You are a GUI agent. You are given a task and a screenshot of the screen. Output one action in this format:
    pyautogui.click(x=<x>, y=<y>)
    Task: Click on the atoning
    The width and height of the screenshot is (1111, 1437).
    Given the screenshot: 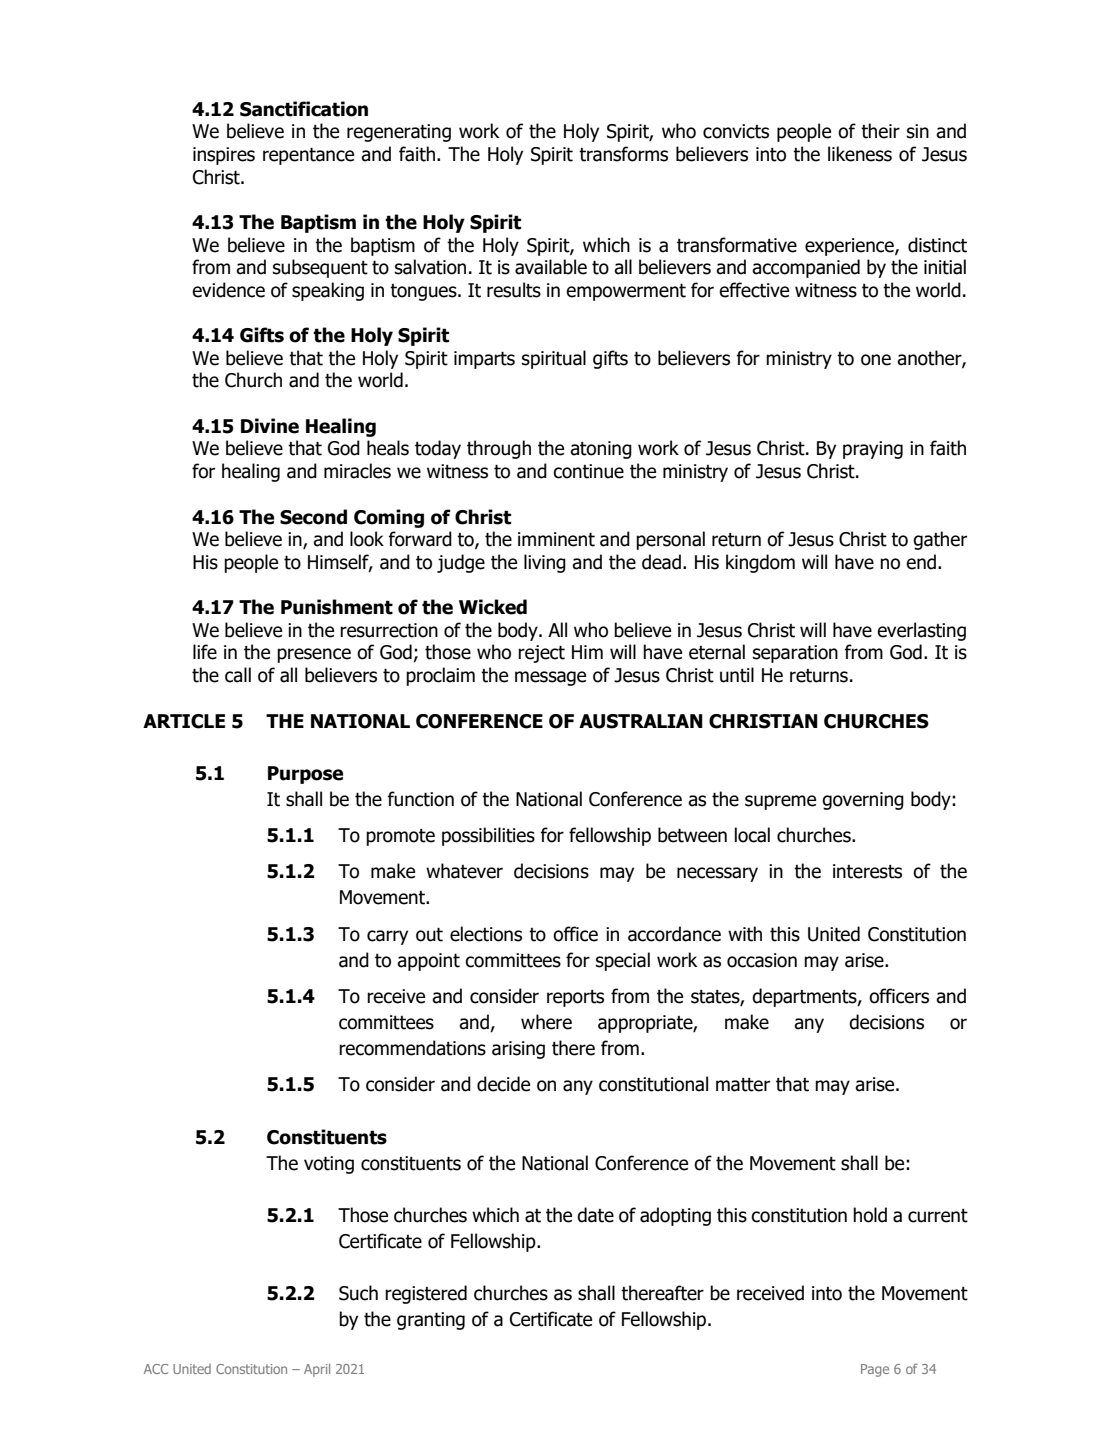 What is the action you would take?
    pyautogui.click(x=601, y=450)
